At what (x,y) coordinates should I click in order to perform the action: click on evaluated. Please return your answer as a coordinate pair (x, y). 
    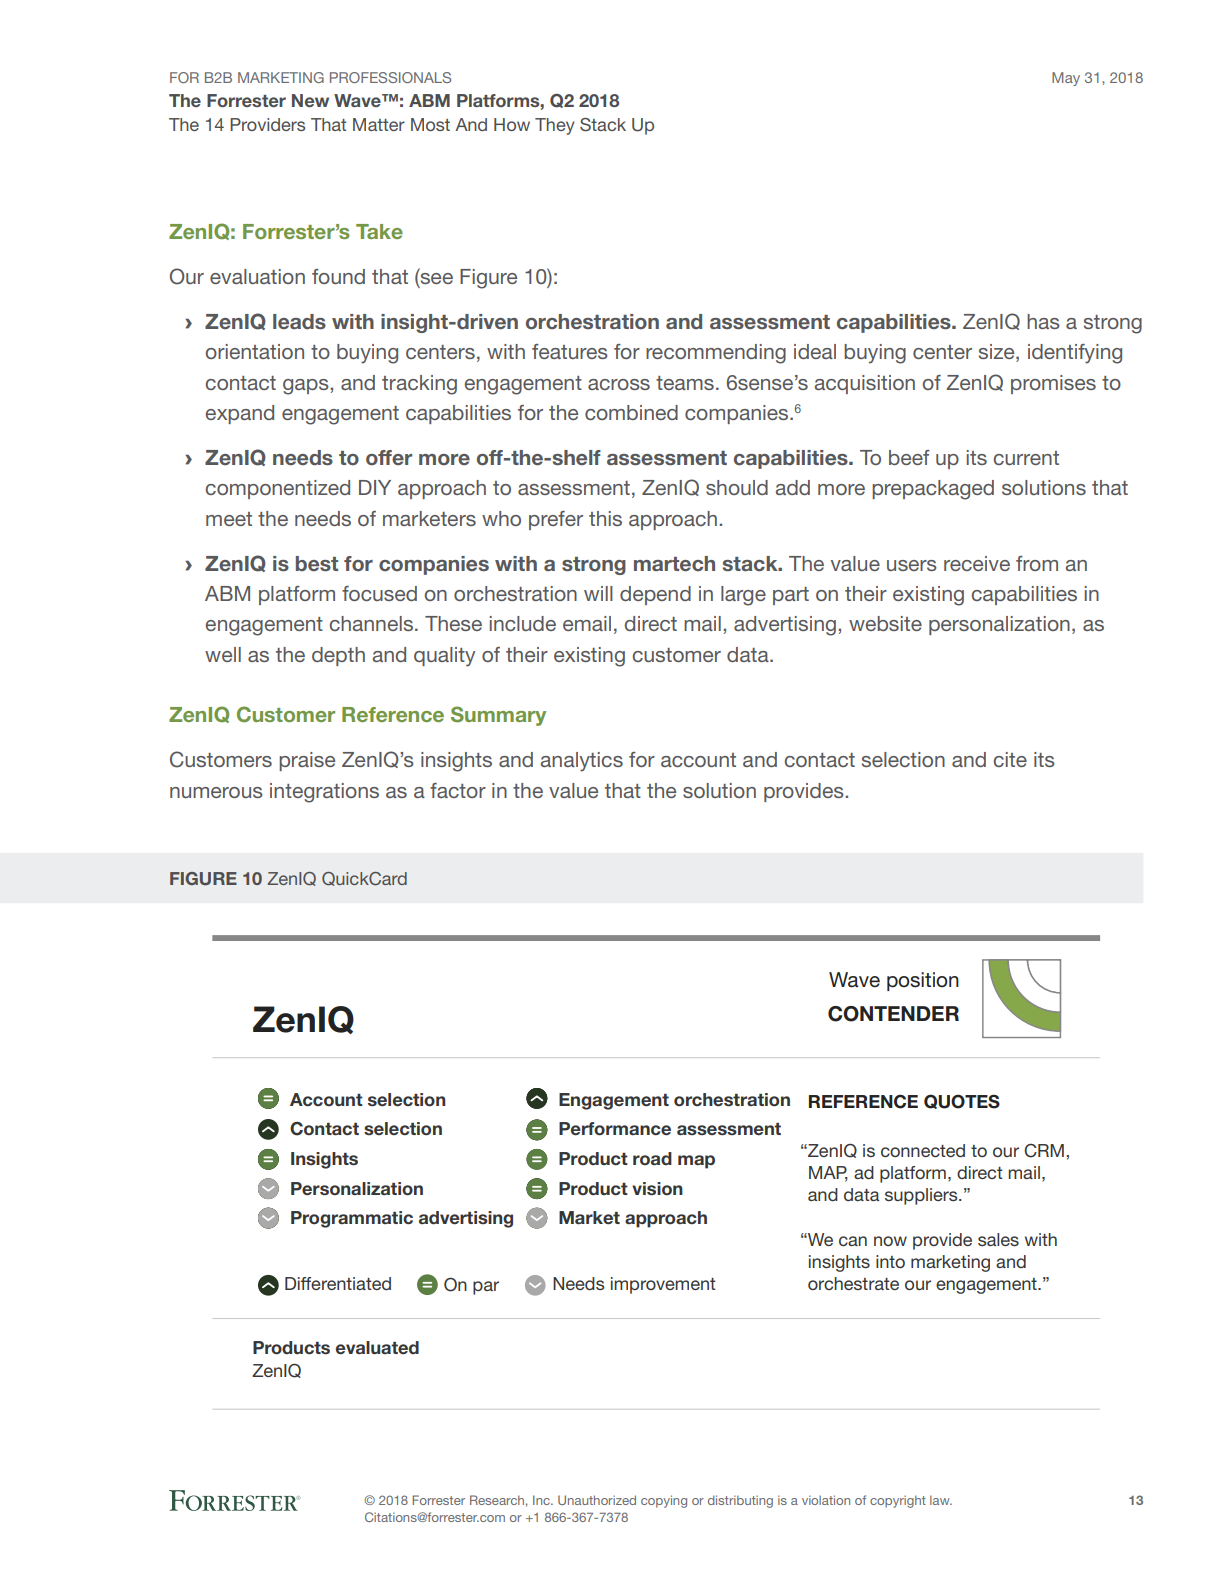
    Looking at the image, I should click on (377, 1348).
